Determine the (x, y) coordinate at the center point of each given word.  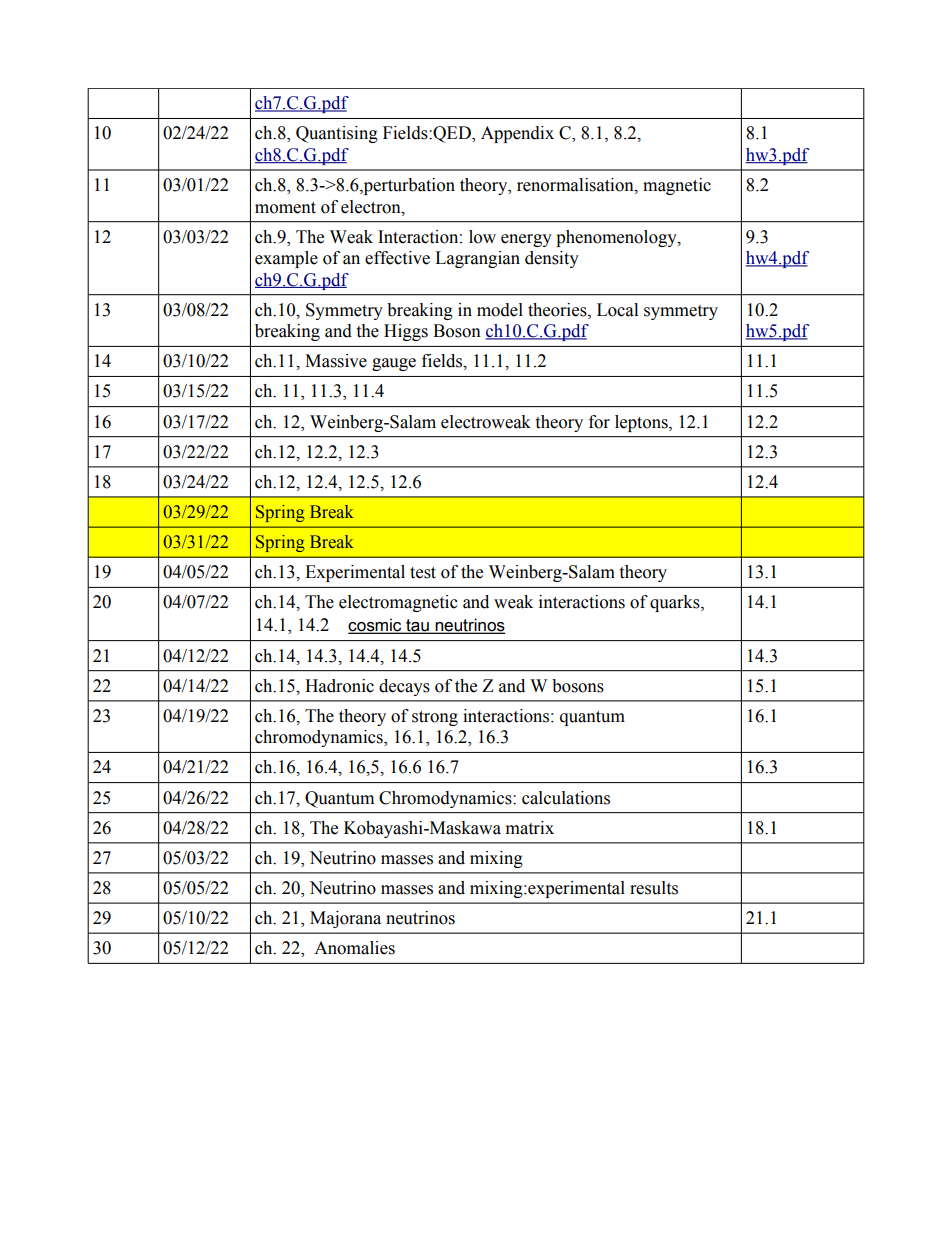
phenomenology (617, 238)
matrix (530, 828)
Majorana (345, 919)
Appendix (517, 134)
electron (372, 207)
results (654, 888)
